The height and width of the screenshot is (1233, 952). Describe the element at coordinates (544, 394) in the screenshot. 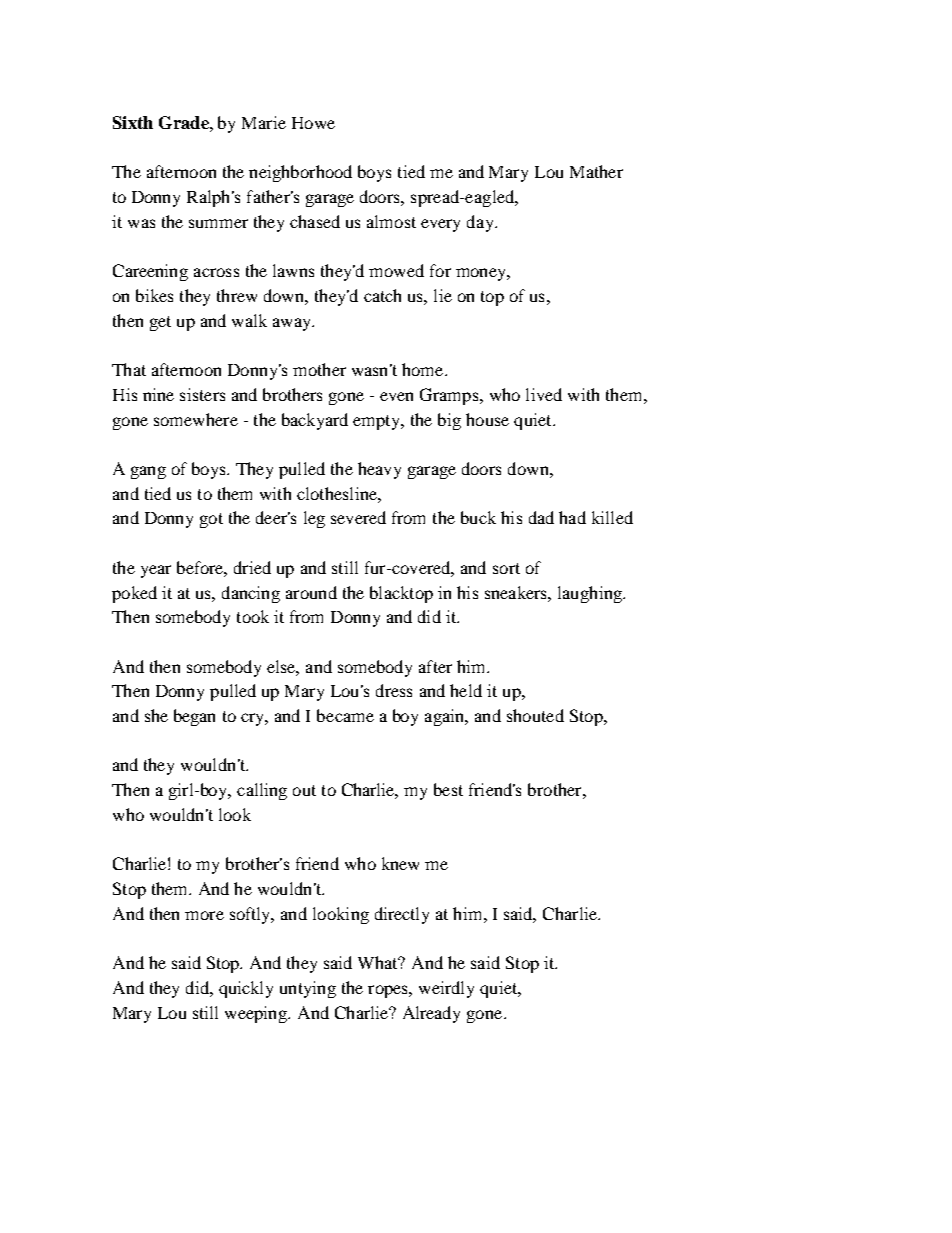

I see `lived` at that location.
